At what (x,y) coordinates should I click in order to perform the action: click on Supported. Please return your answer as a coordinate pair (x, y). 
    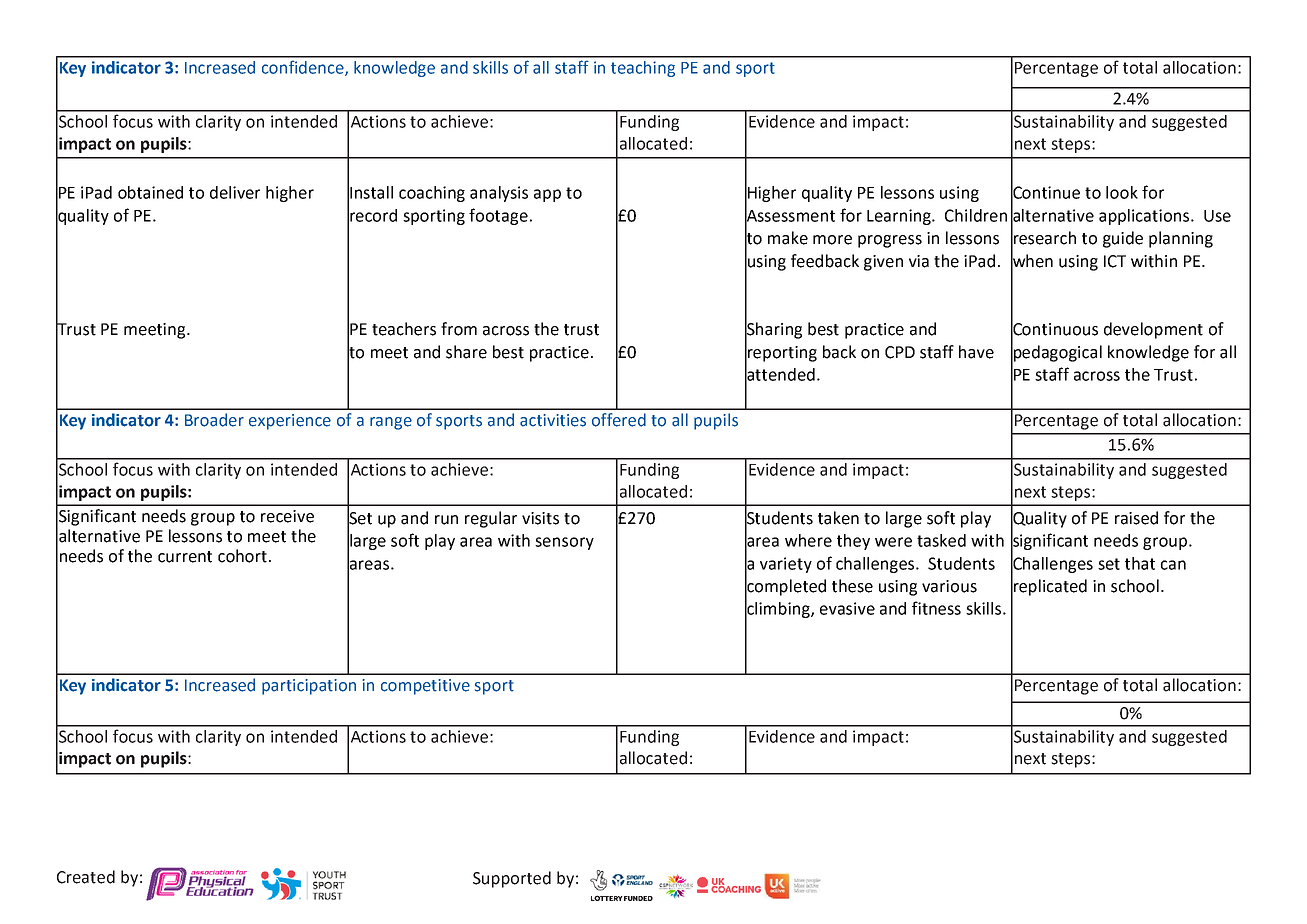
    Looking at the image, I should click on (512, 879).
